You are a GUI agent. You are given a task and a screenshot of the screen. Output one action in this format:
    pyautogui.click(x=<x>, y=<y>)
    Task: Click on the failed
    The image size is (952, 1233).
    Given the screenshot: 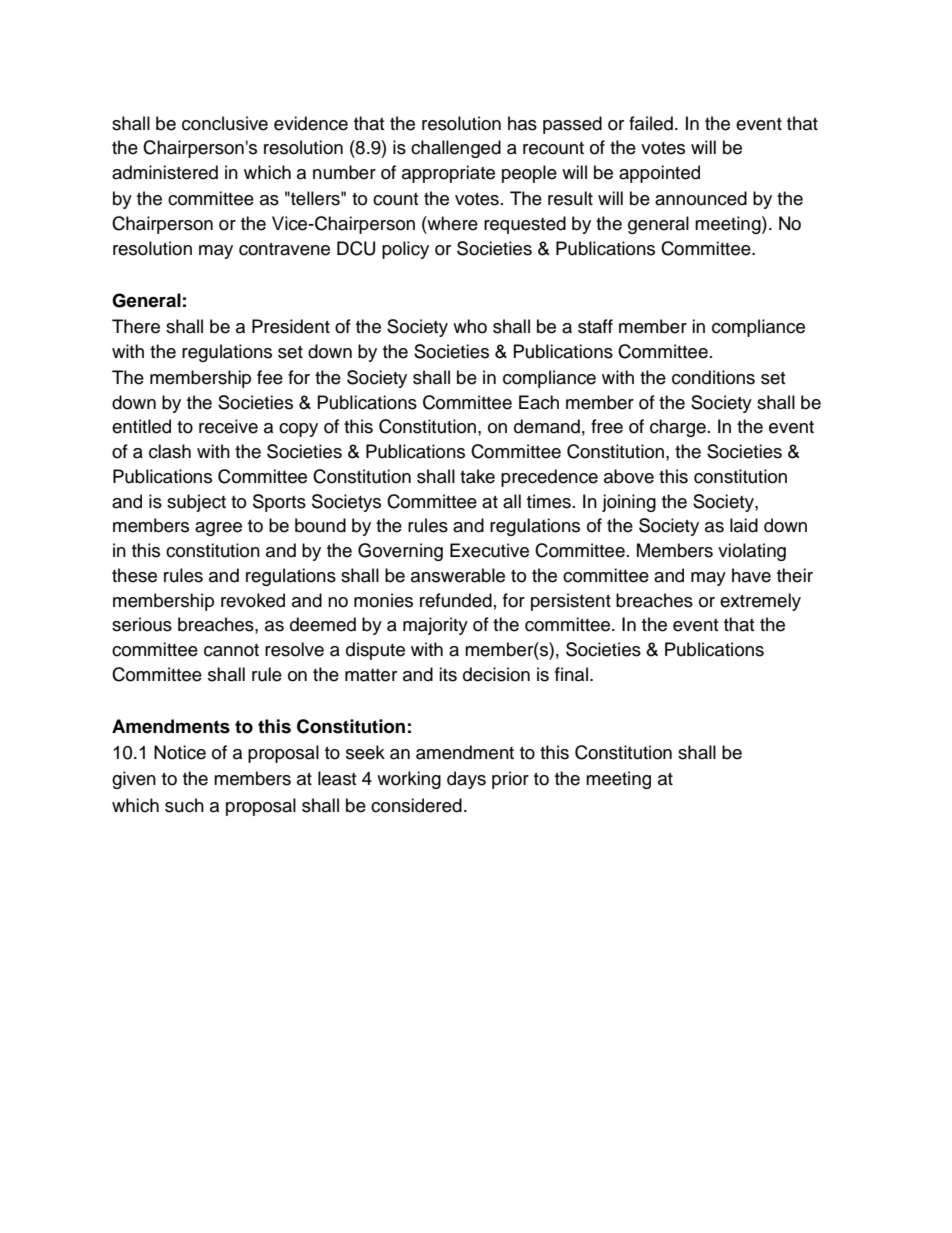 What is the action you would take?
    pyautogui.click(x=651, y=123)
